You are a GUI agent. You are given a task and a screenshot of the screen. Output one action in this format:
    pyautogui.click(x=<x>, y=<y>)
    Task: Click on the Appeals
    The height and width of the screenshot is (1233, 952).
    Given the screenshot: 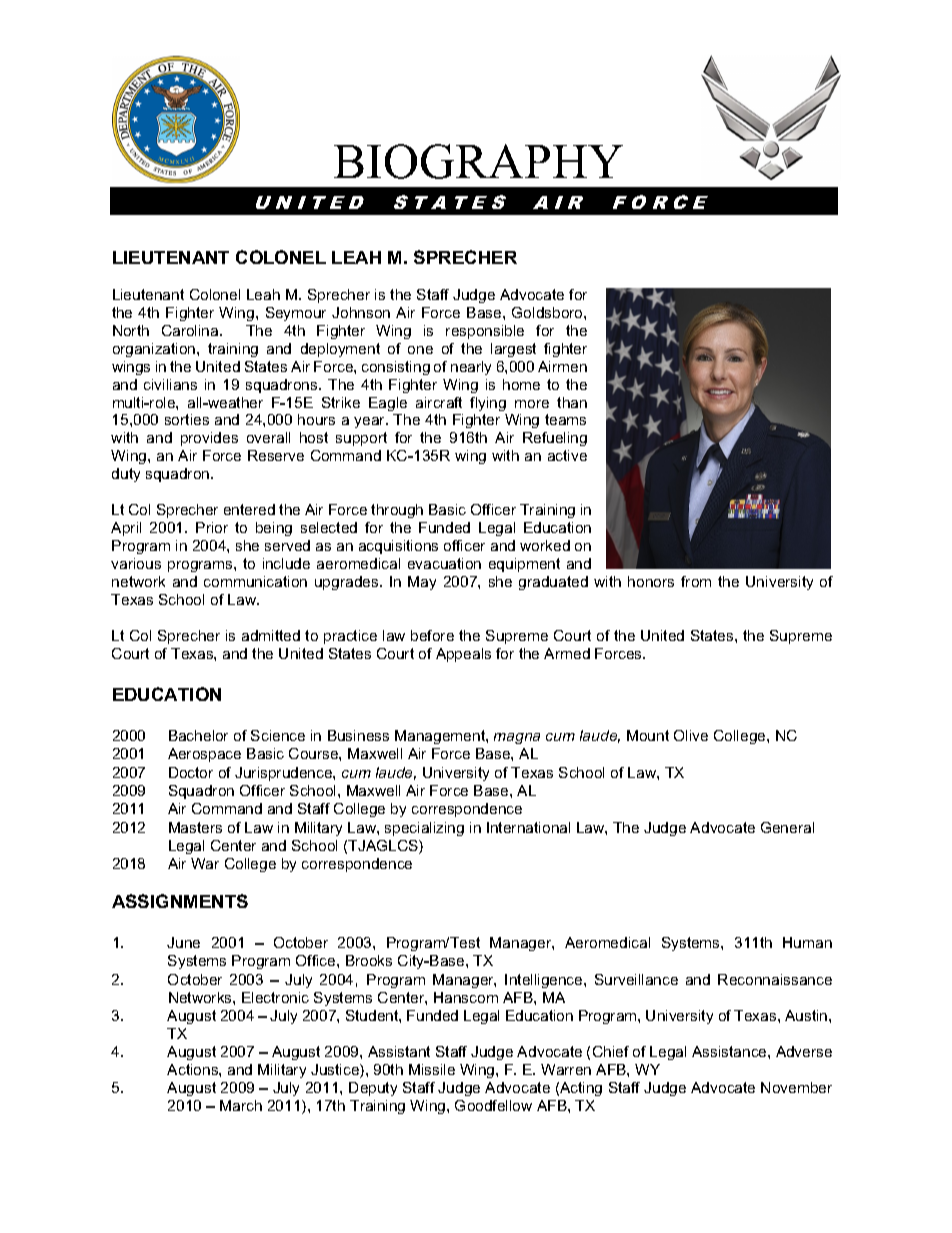 What is the action you would take?
    pyautogui.click(x=463, y=655)
